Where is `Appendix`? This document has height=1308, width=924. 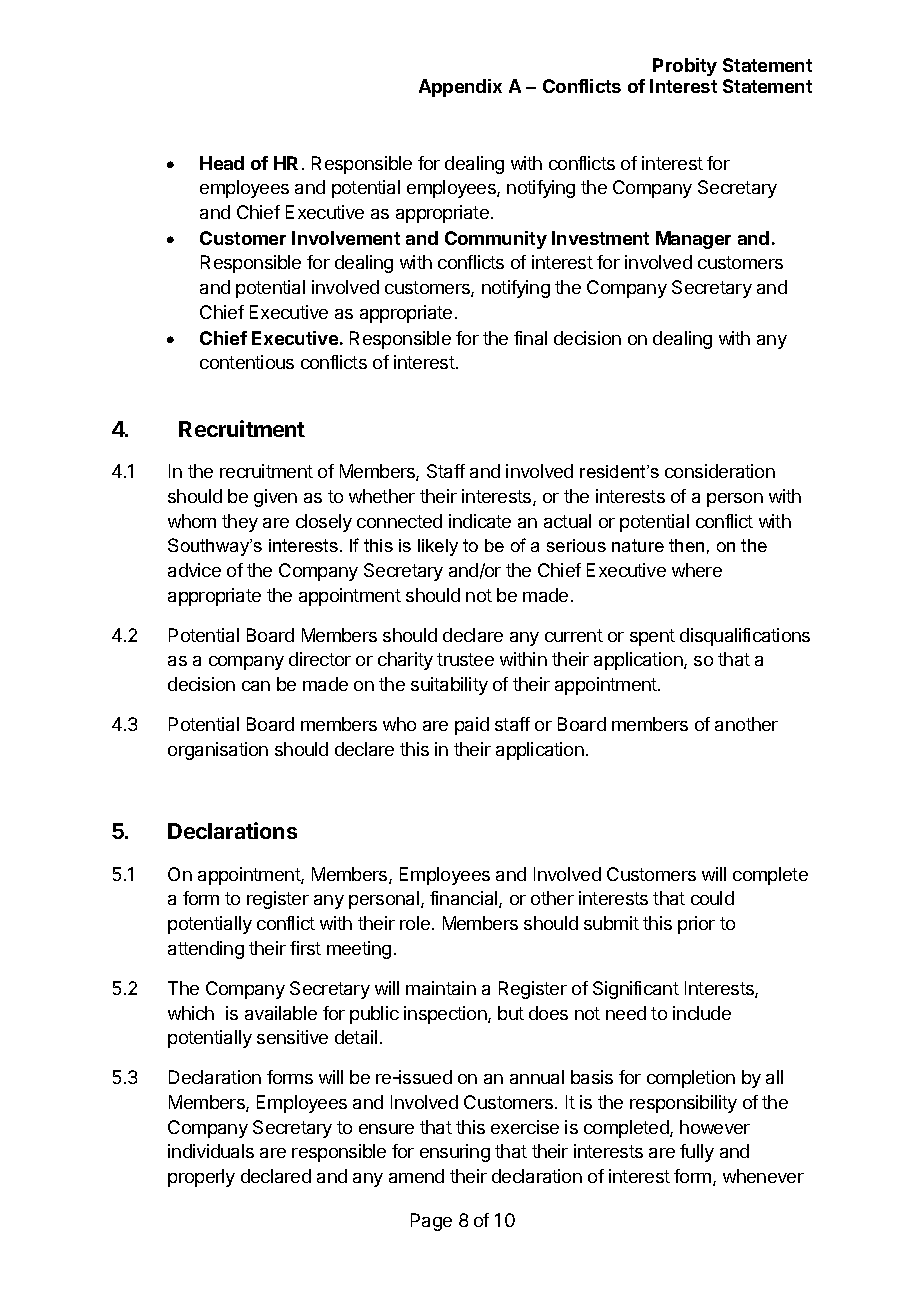
Appendix is located at coordinates (460, 88).
